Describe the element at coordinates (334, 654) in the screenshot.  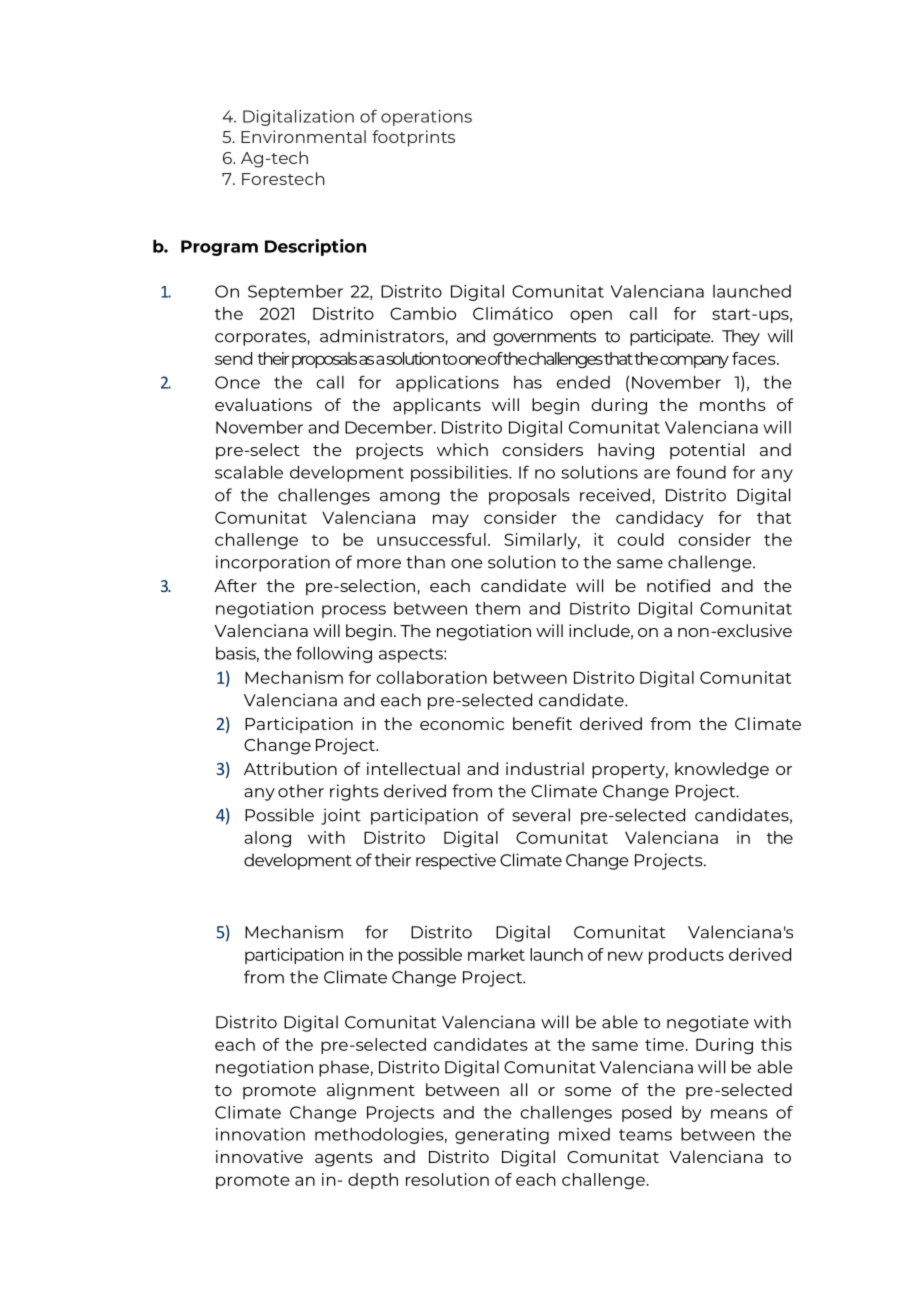
I see `following` at that location.
